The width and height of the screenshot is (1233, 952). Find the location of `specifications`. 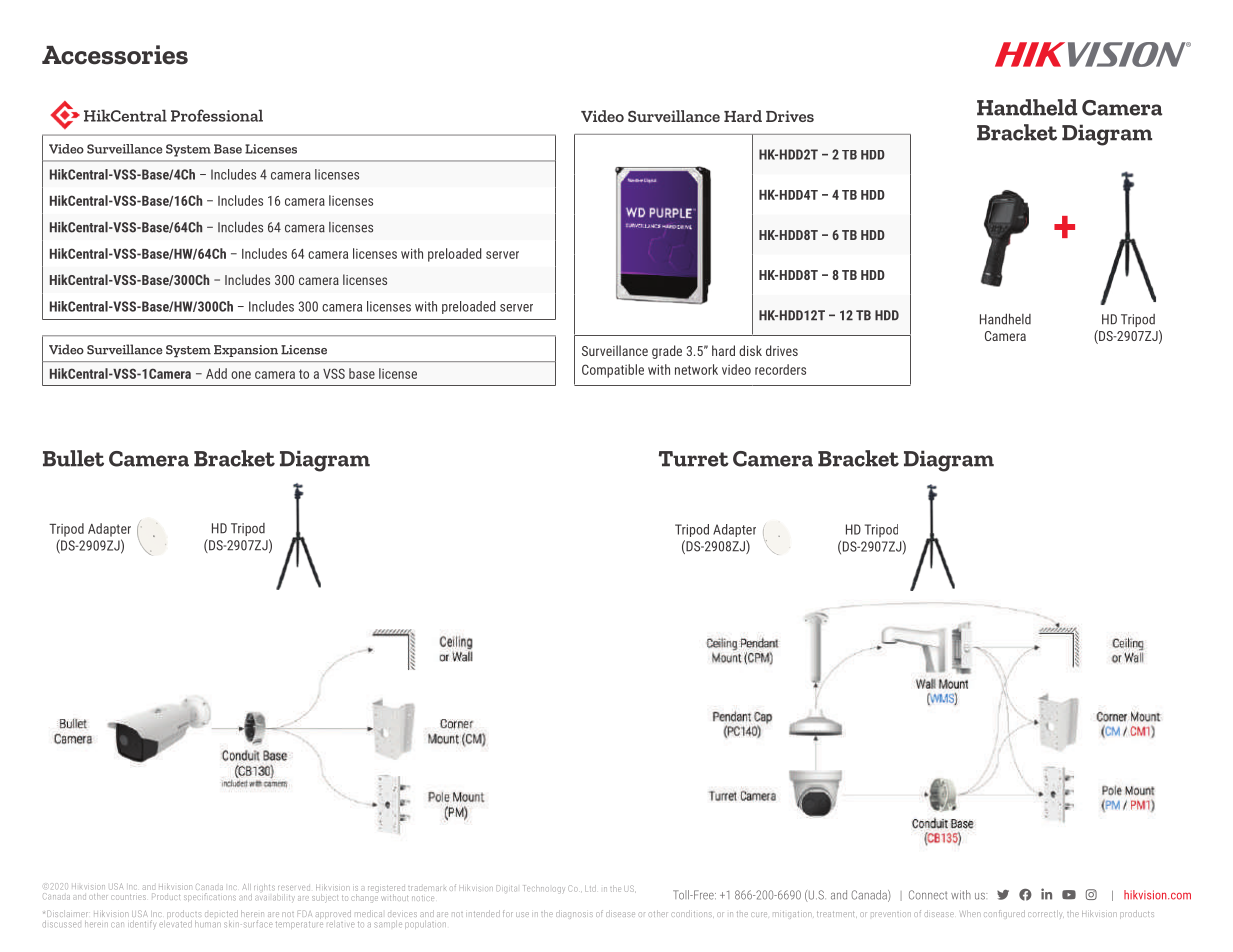

specifications is located at coordinates (210, 897).
